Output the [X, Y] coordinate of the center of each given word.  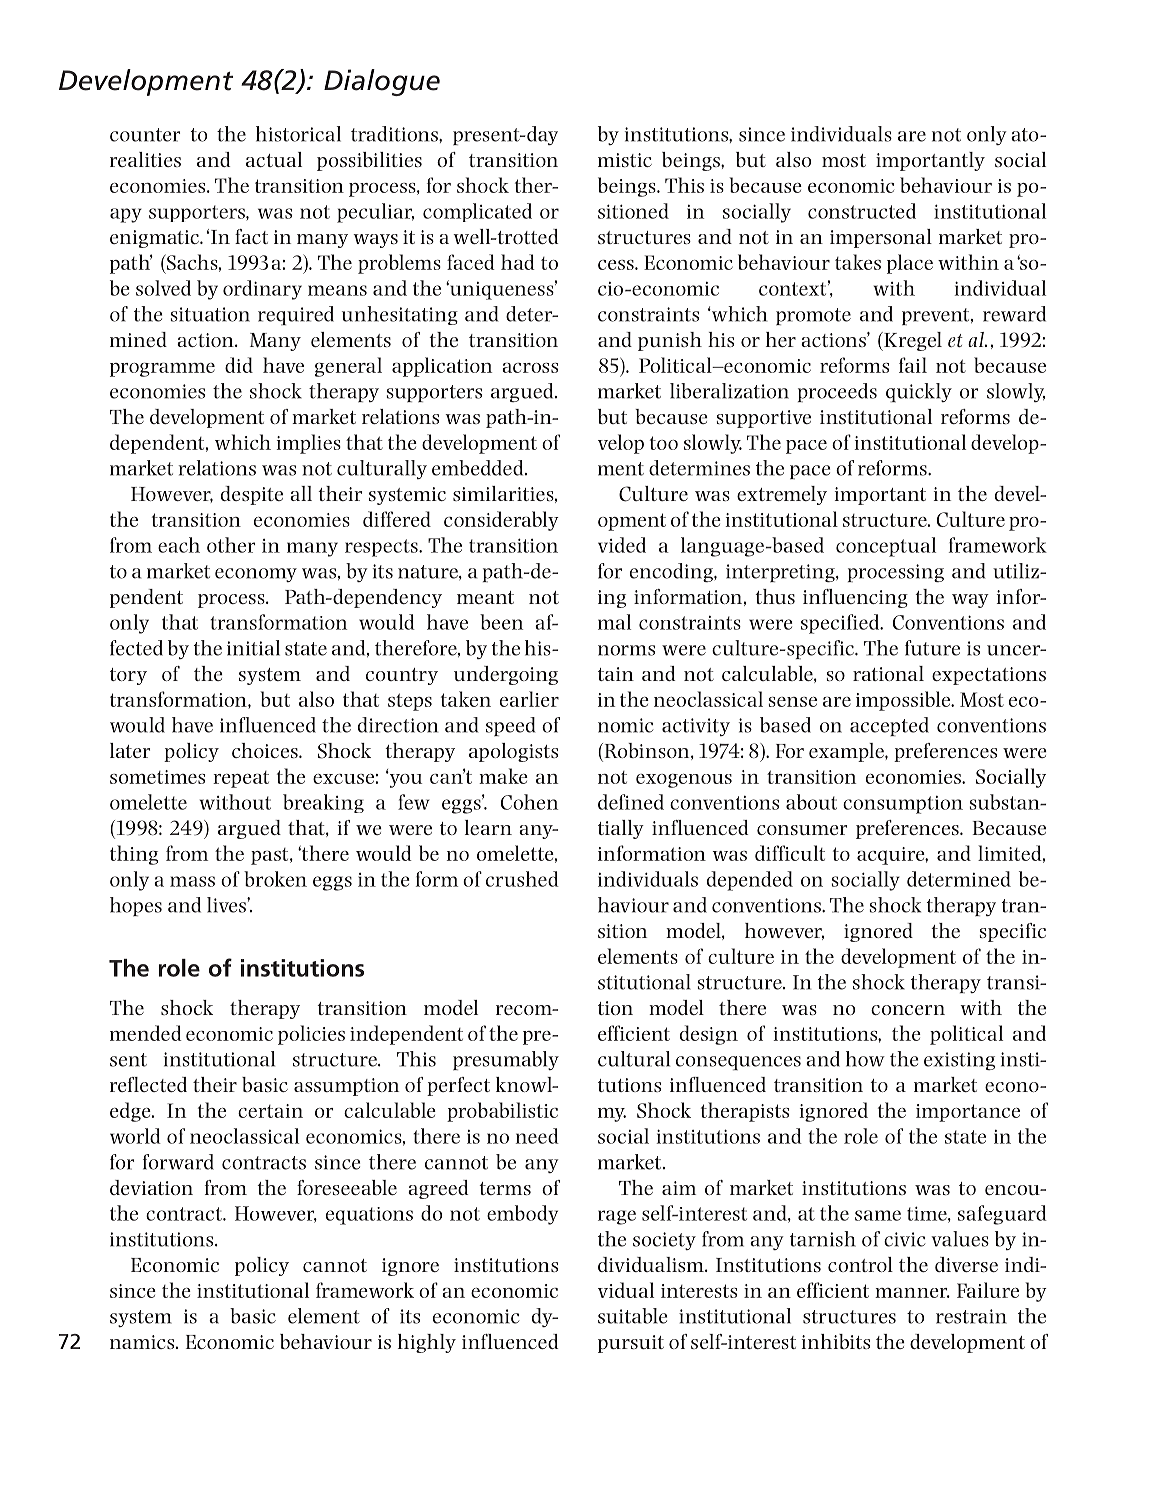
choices [266, 750]
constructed [862, 211]
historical [298, 134]
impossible [904, 701]
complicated [477, 212]
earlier [529, 699]
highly [427, 1343]
